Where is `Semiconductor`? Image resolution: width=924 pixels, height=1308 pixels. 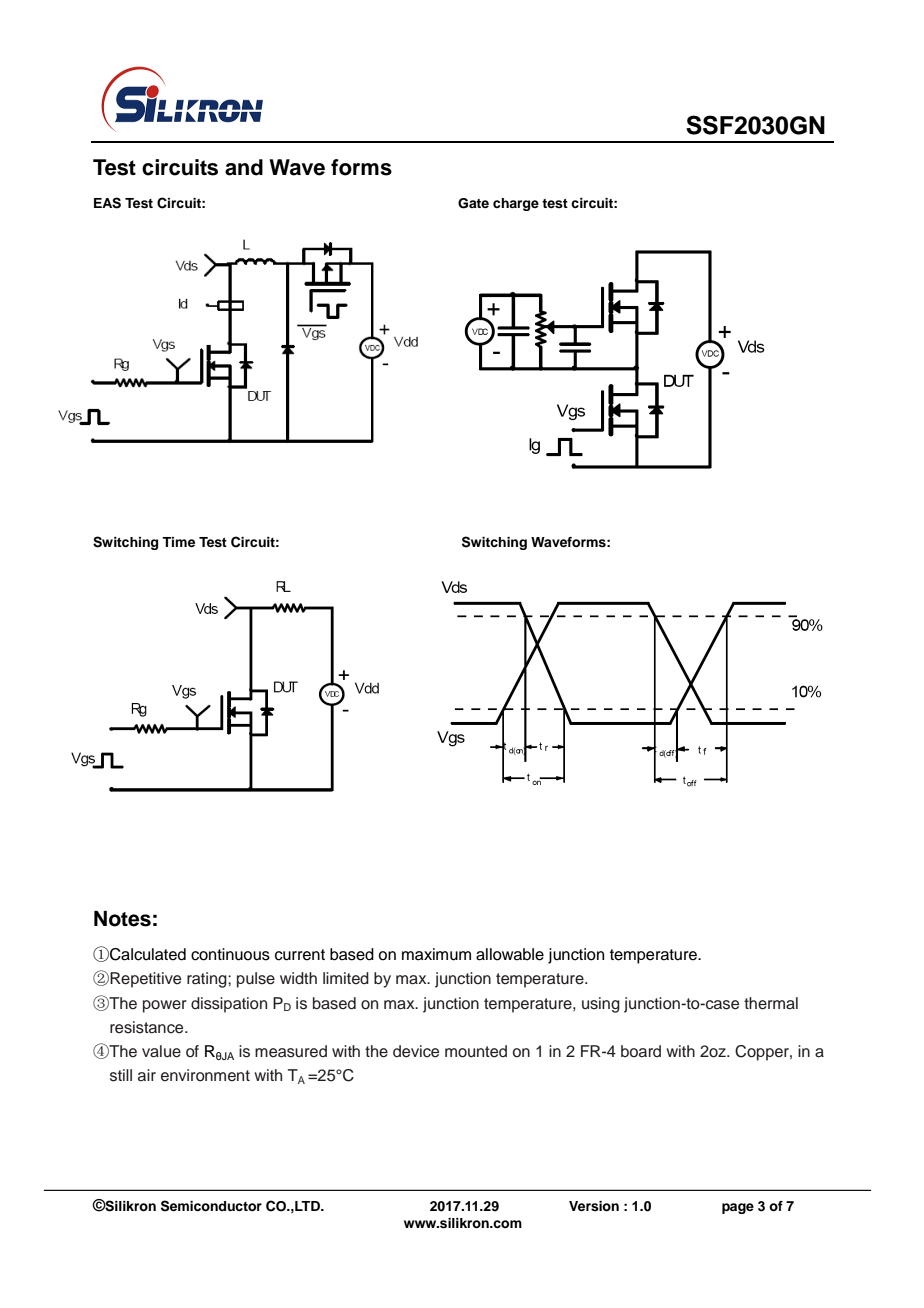
Semiconductor is located at coordinates (211, 1206).
